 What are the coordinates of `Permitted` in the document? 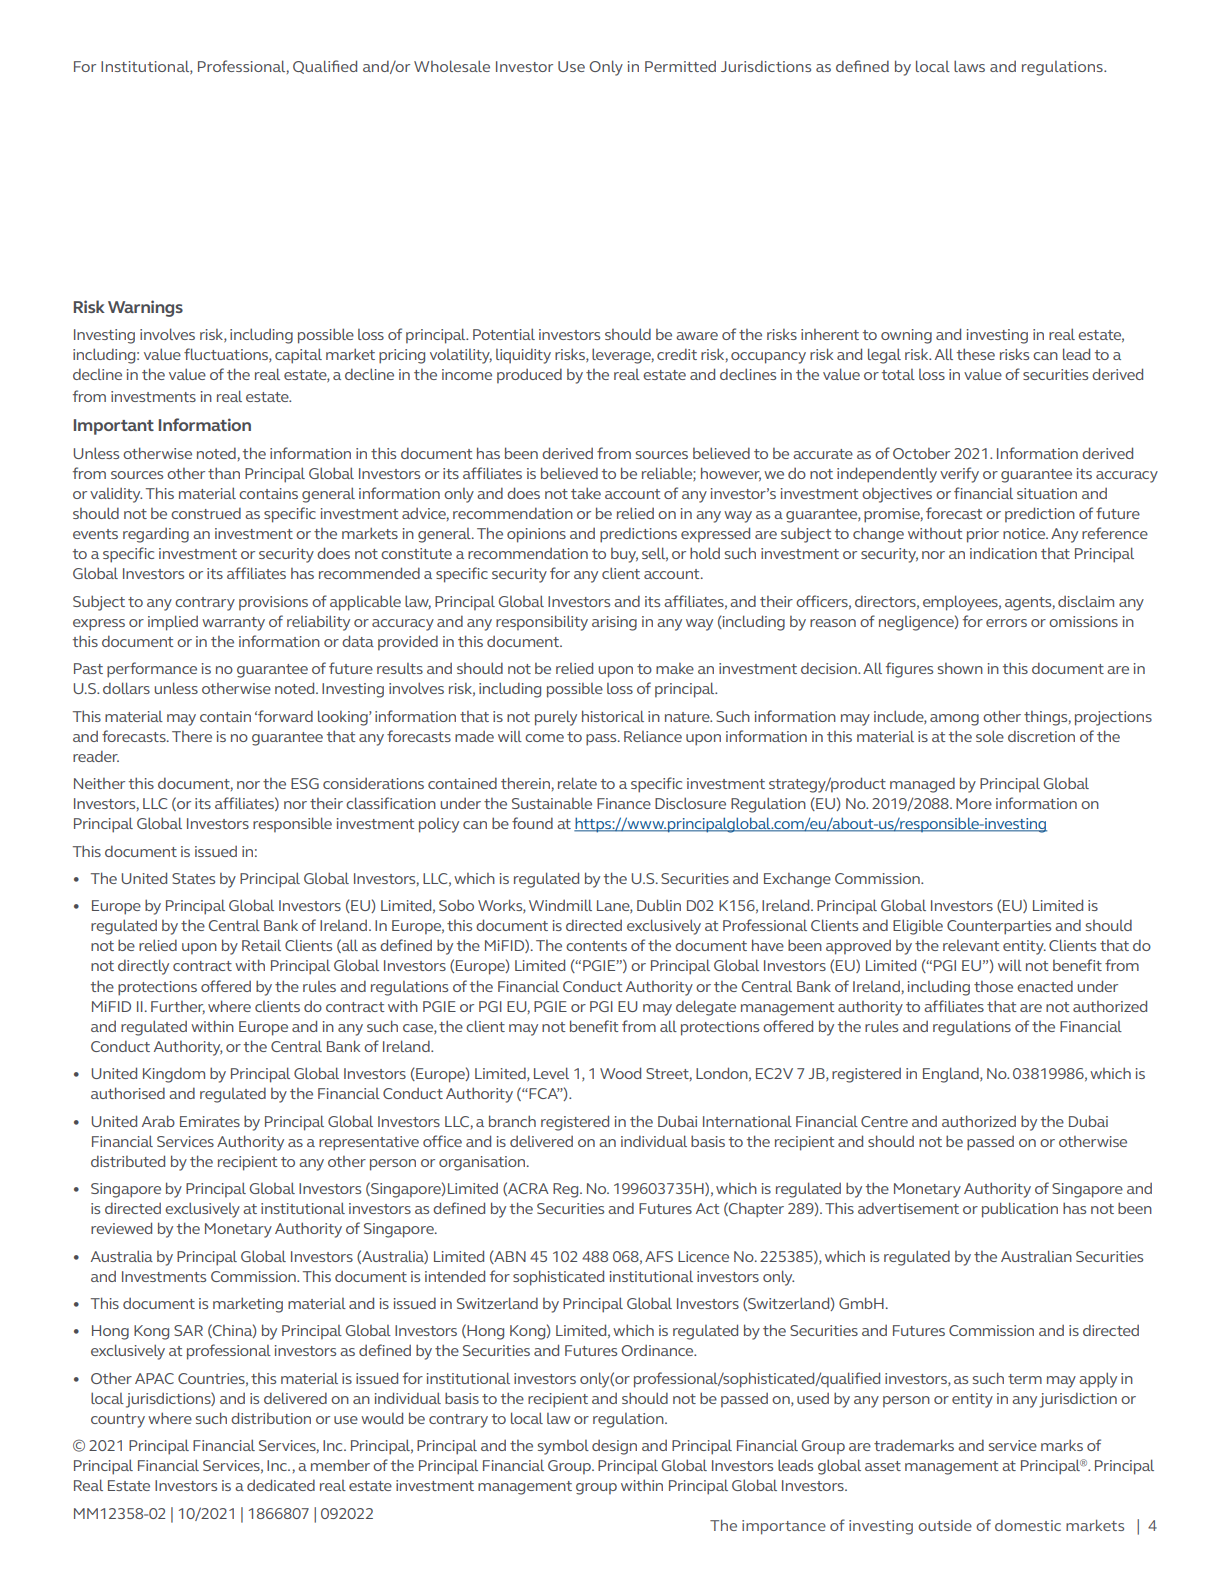 It's located at (680, 66).
